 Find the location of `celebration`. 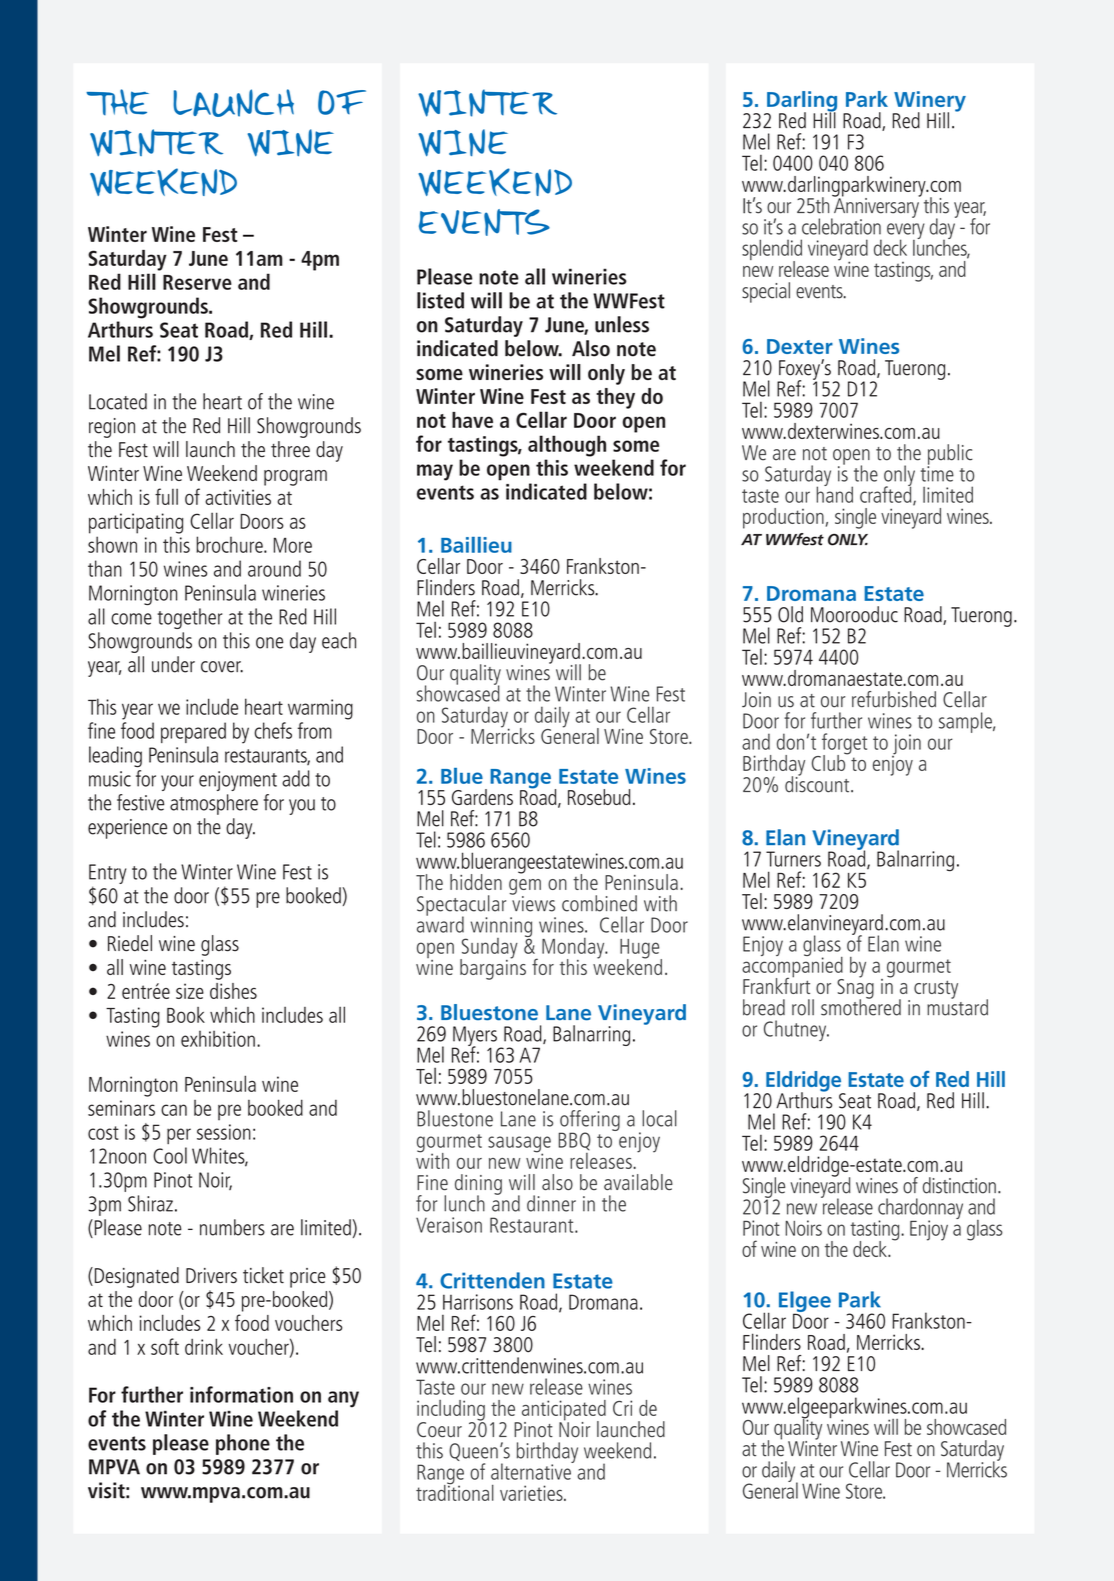

celebration is located at coordinates (841, 226).
